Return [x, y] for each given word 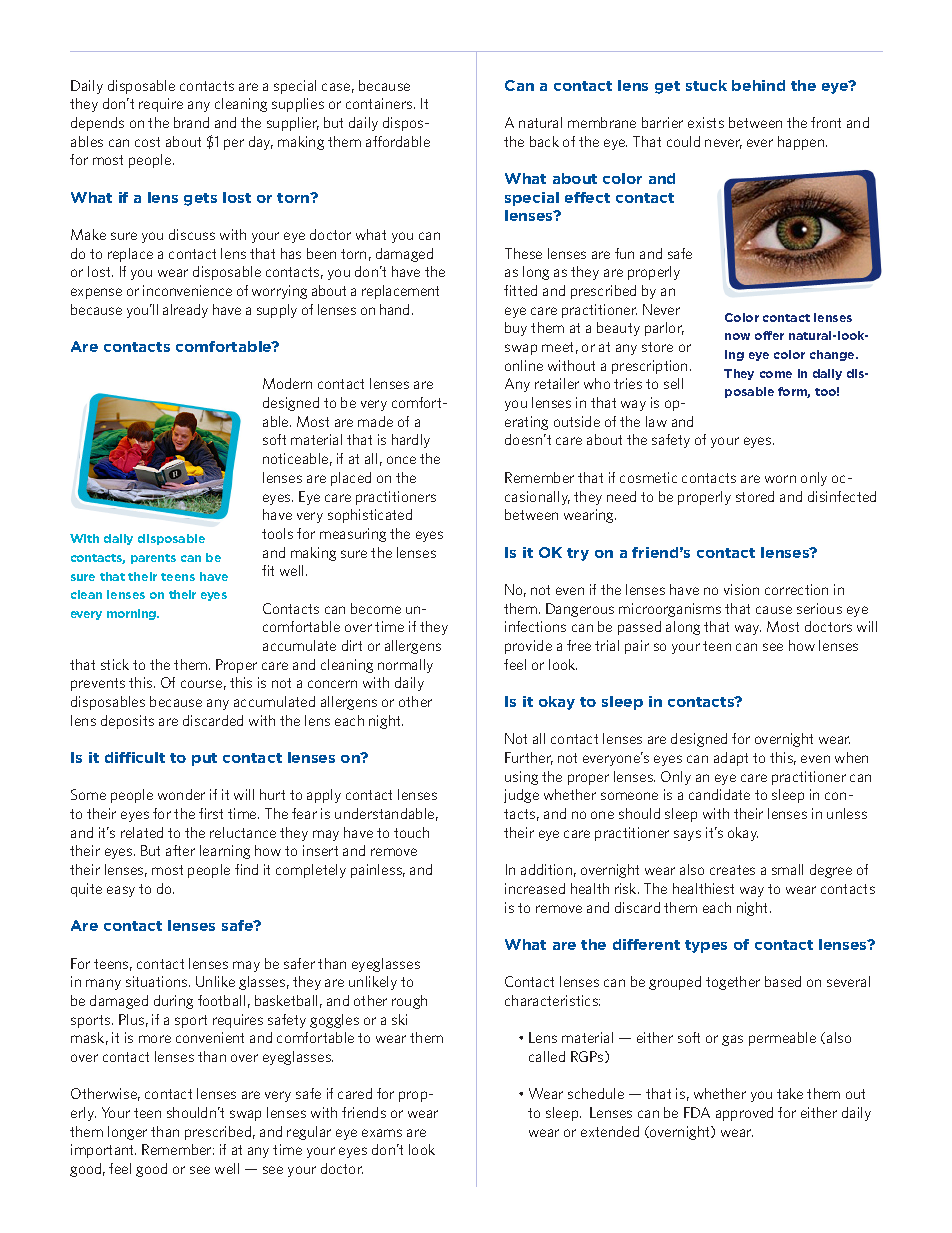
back [544, 141]
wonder [181, 794]
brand [191, 122]
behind [758, 85]
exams [382, 1133]
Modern [287, 383]
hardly [411, 441]
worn [780, 479]
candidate [719, 794]
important [103, 1151]
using [521, 778]
